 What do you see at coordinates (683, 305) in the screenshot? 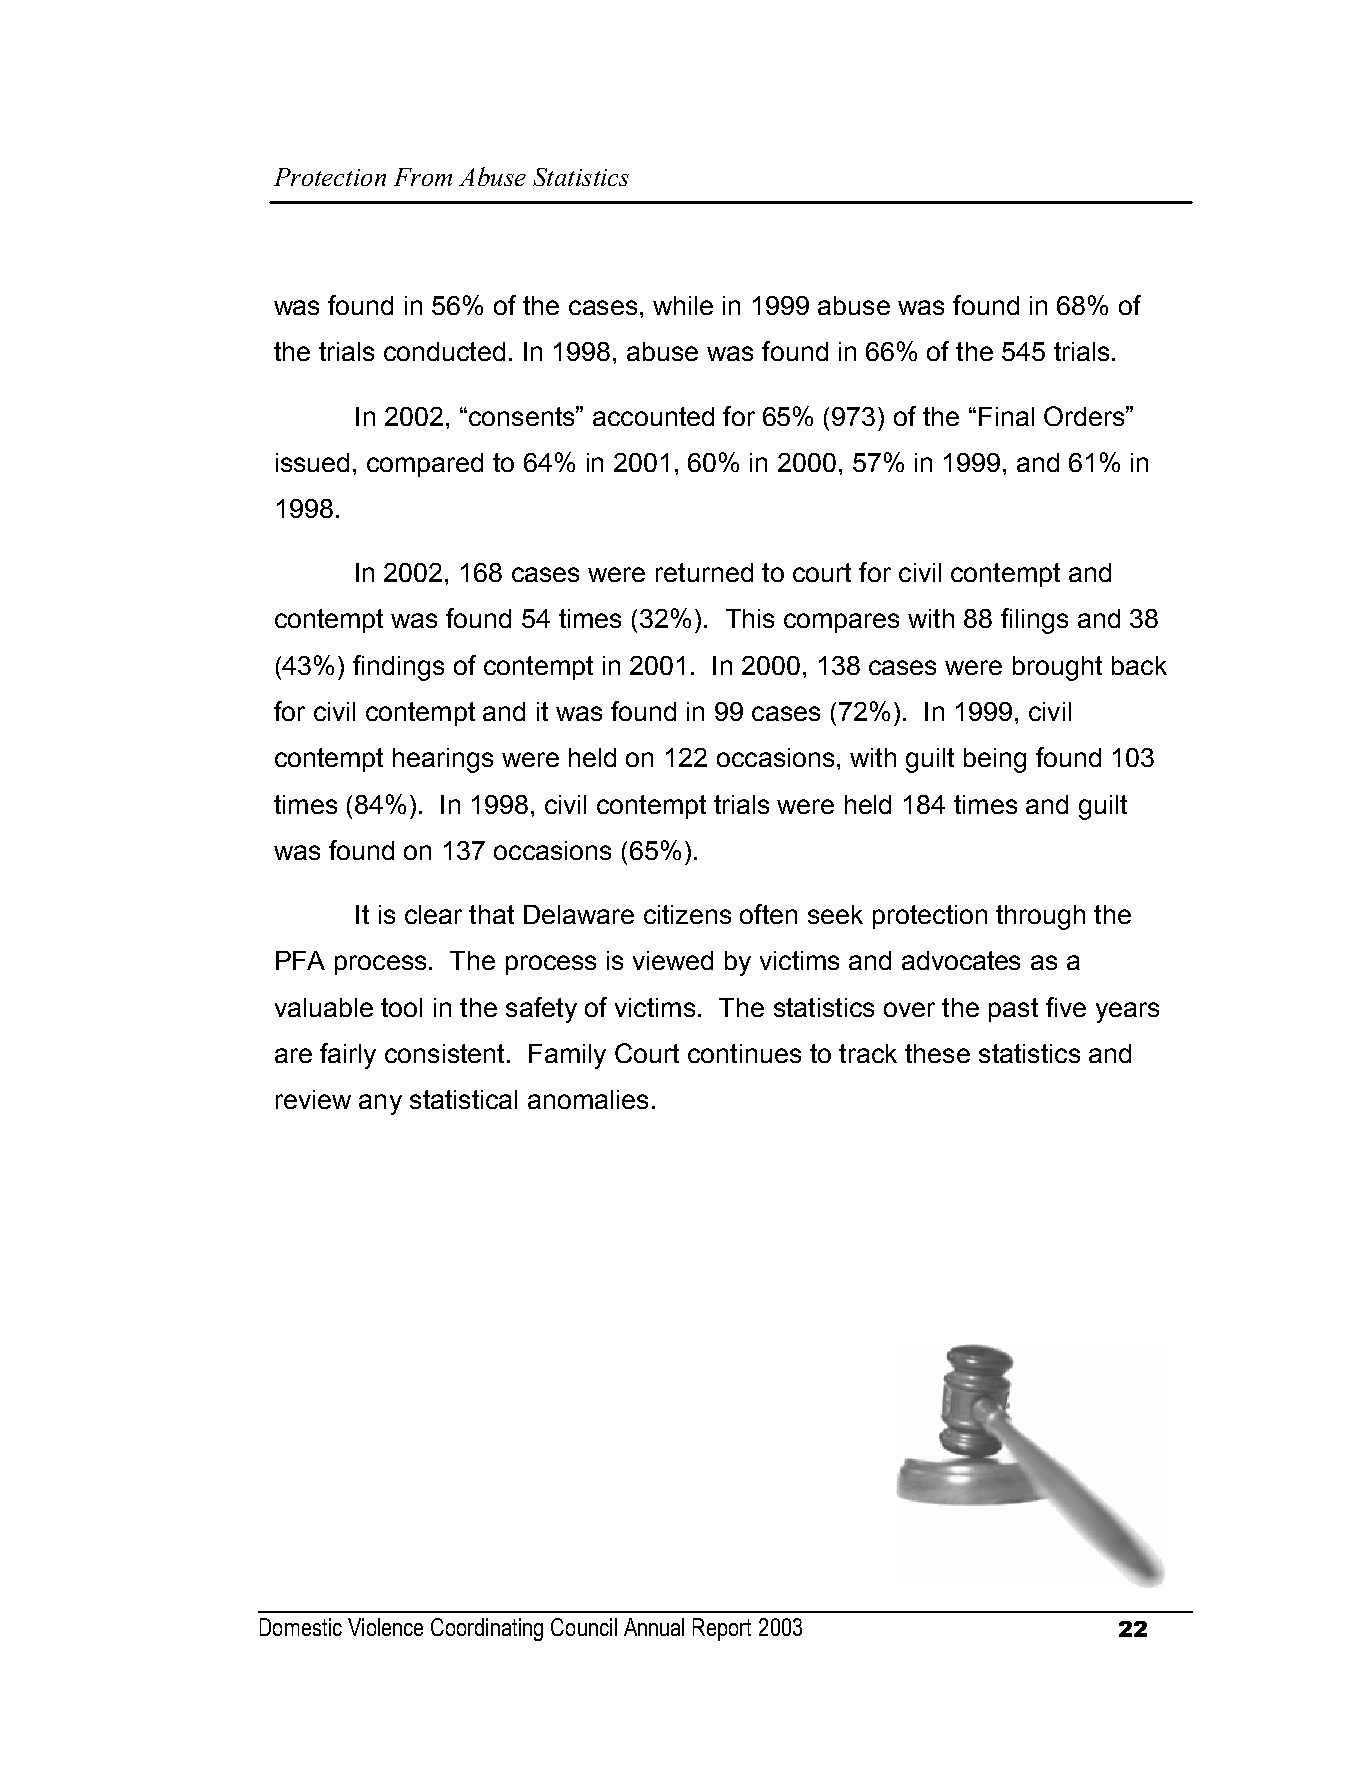
I see `while` at bounding box center [683, 305].
